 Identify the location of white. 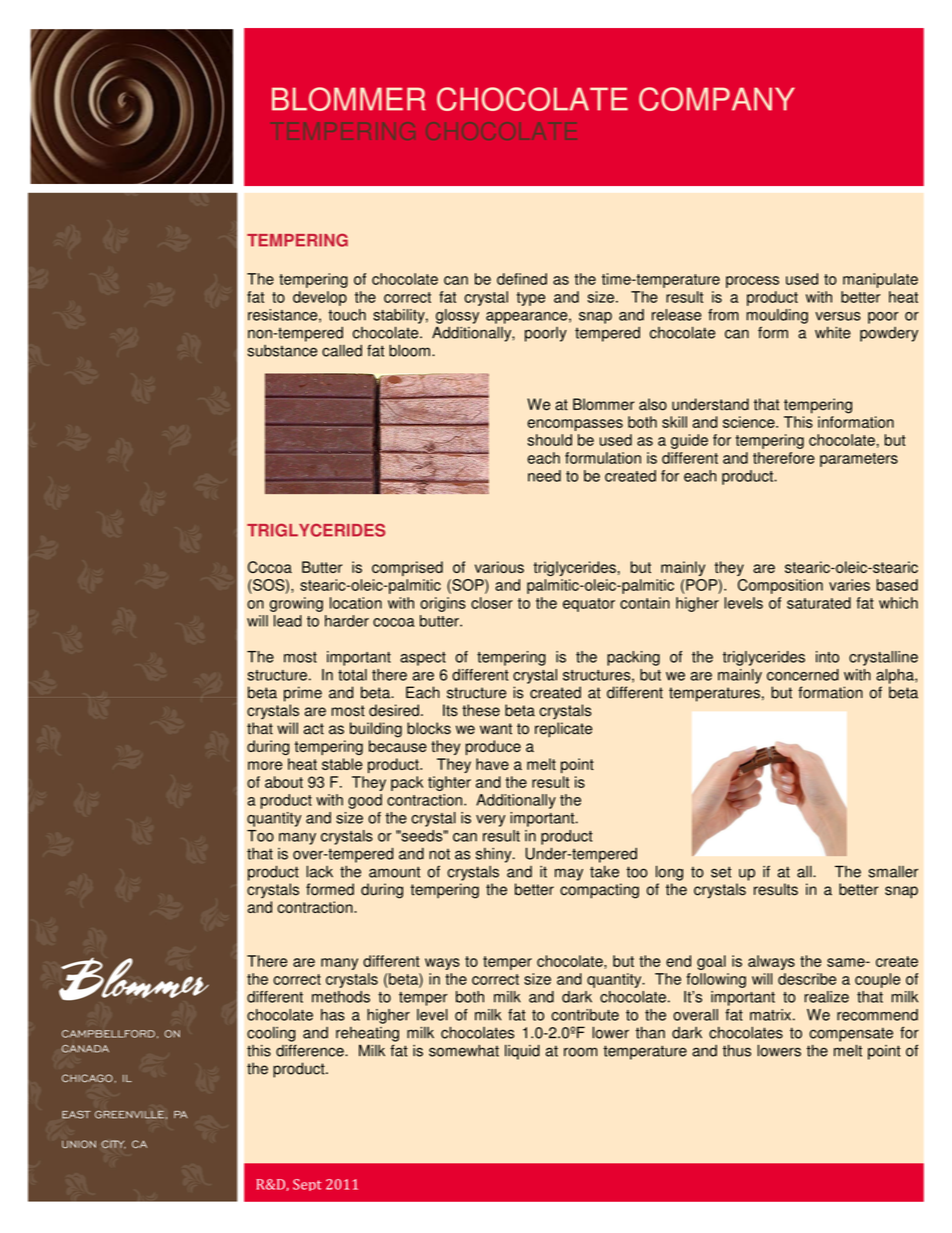
(833, 333).
